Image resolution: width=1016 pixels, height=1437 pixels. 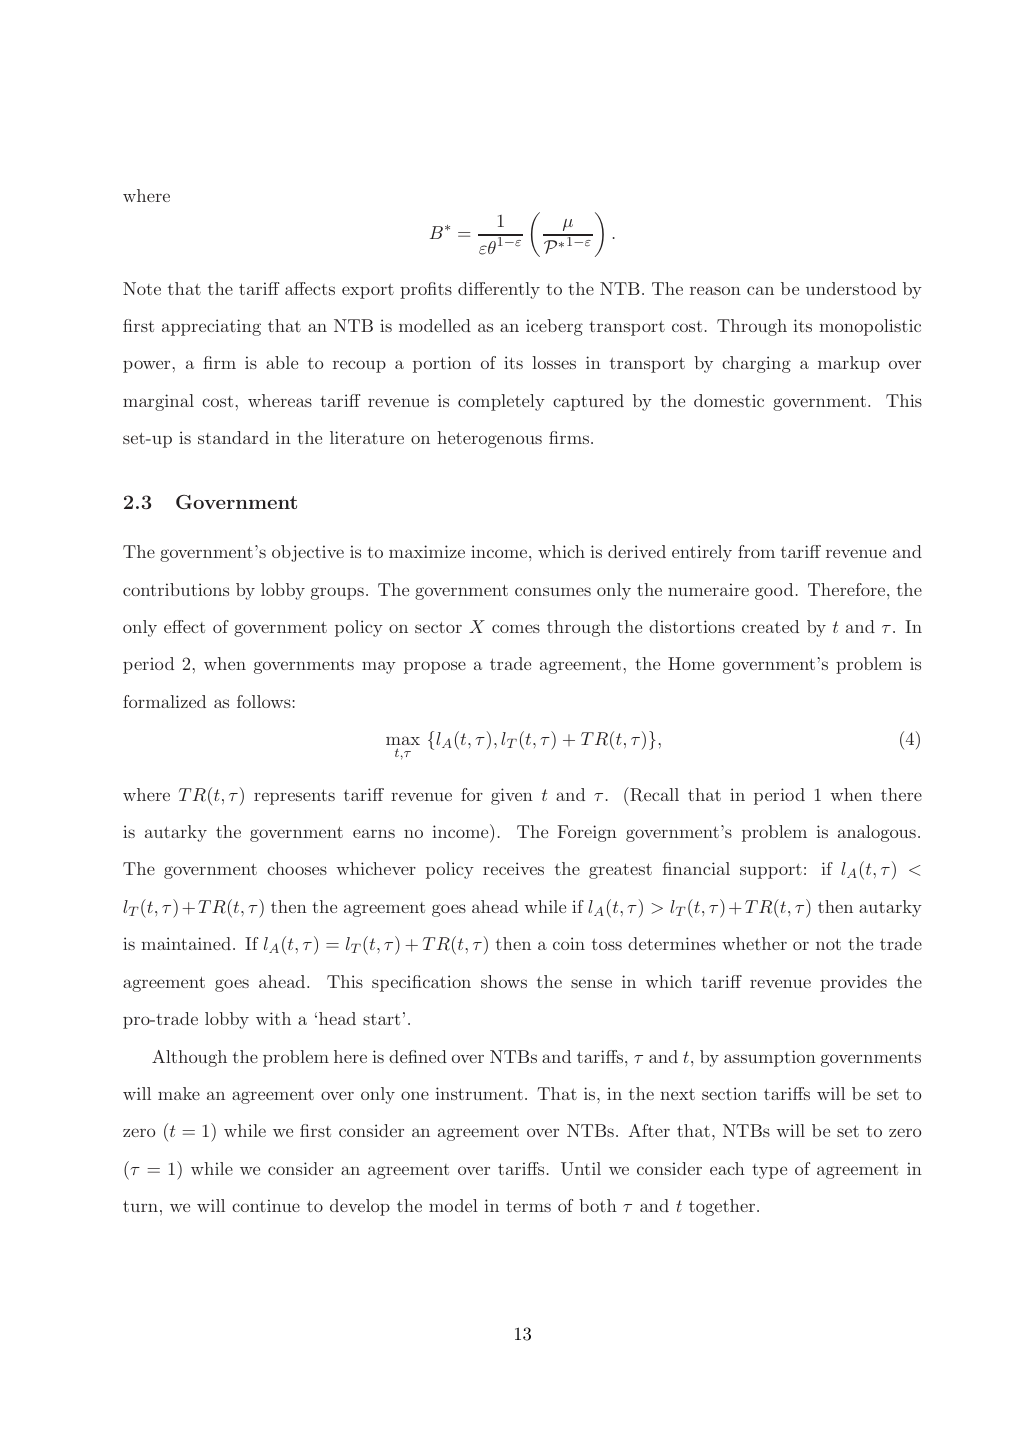 What do you see at coordinates (653, 794) in the page?
I see `Recall` at bounding box center [653, 794].
